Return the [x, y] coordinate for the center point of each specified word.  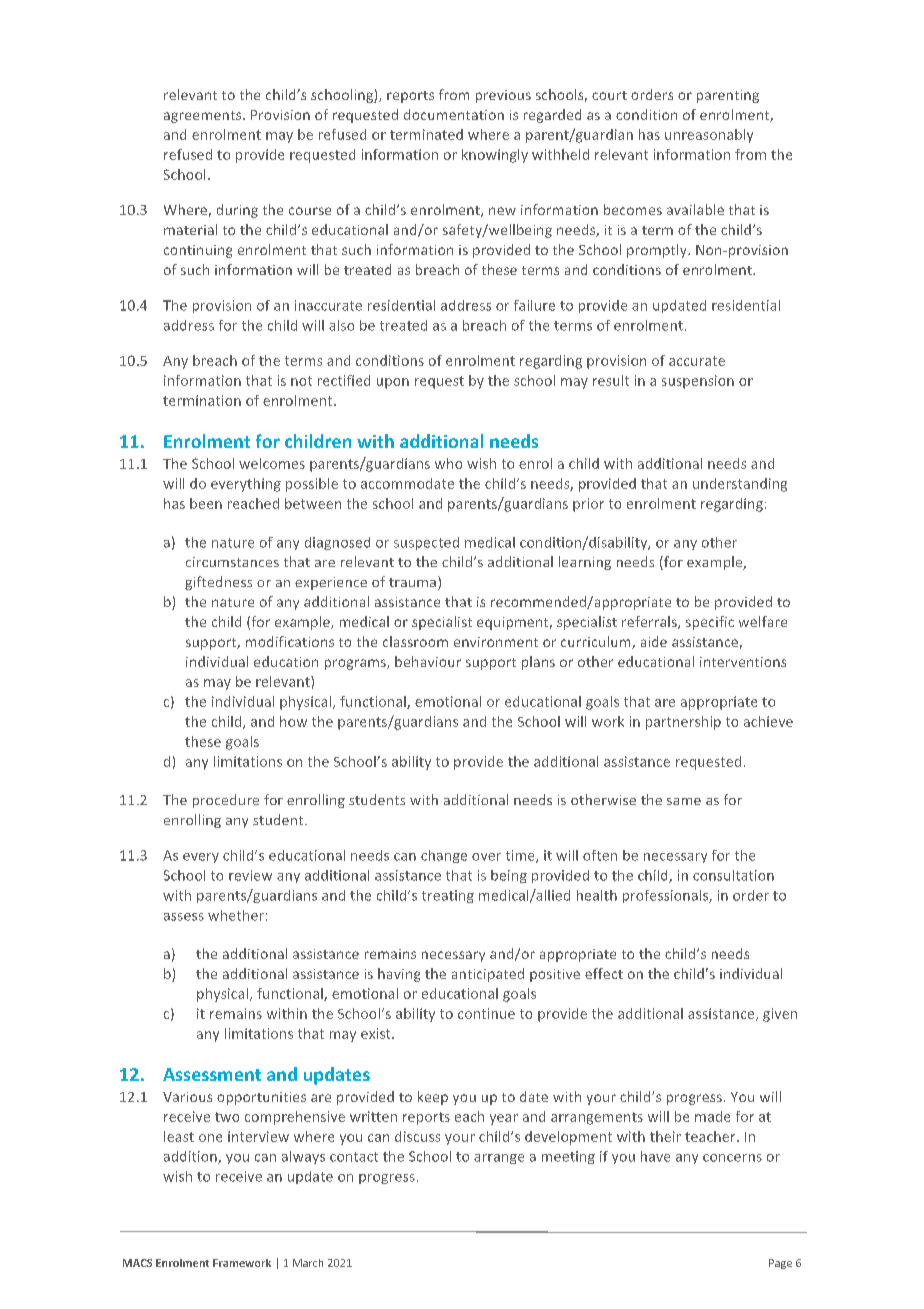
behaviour [428, 661]
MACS [137, 1263]
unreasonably [709, 136]
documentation [454, 114]
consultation [733, 875]
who [448, 463]
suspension [698, 382]
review [250, 875]
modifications [290, 641]
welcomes [272, 463]
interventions [743, 662]
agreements [204, 117]
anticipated [488, 975]
